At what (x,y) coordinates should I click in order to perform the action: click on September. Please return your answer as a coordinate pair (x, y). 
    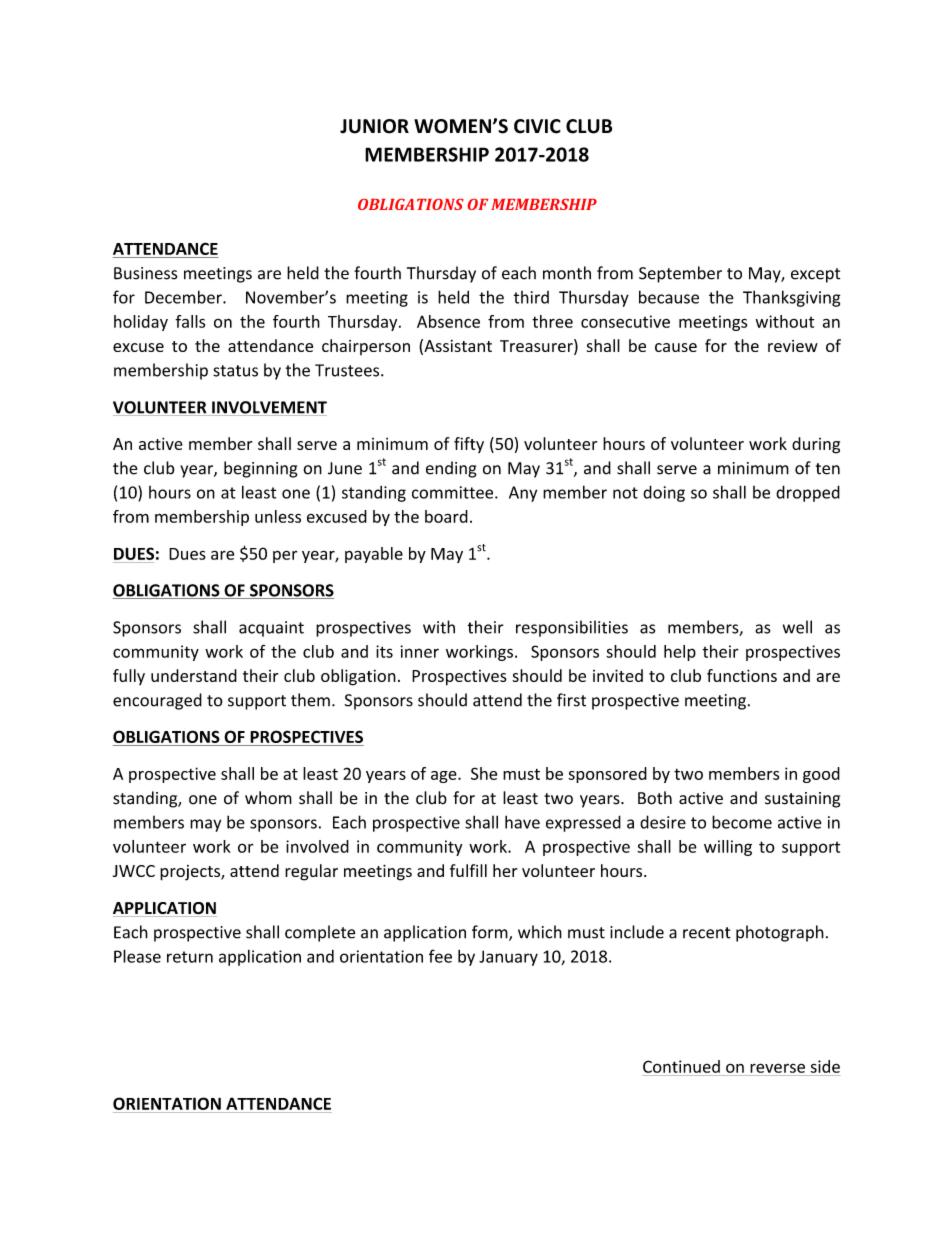
    Looking at the image, I should click on (680, 274).
